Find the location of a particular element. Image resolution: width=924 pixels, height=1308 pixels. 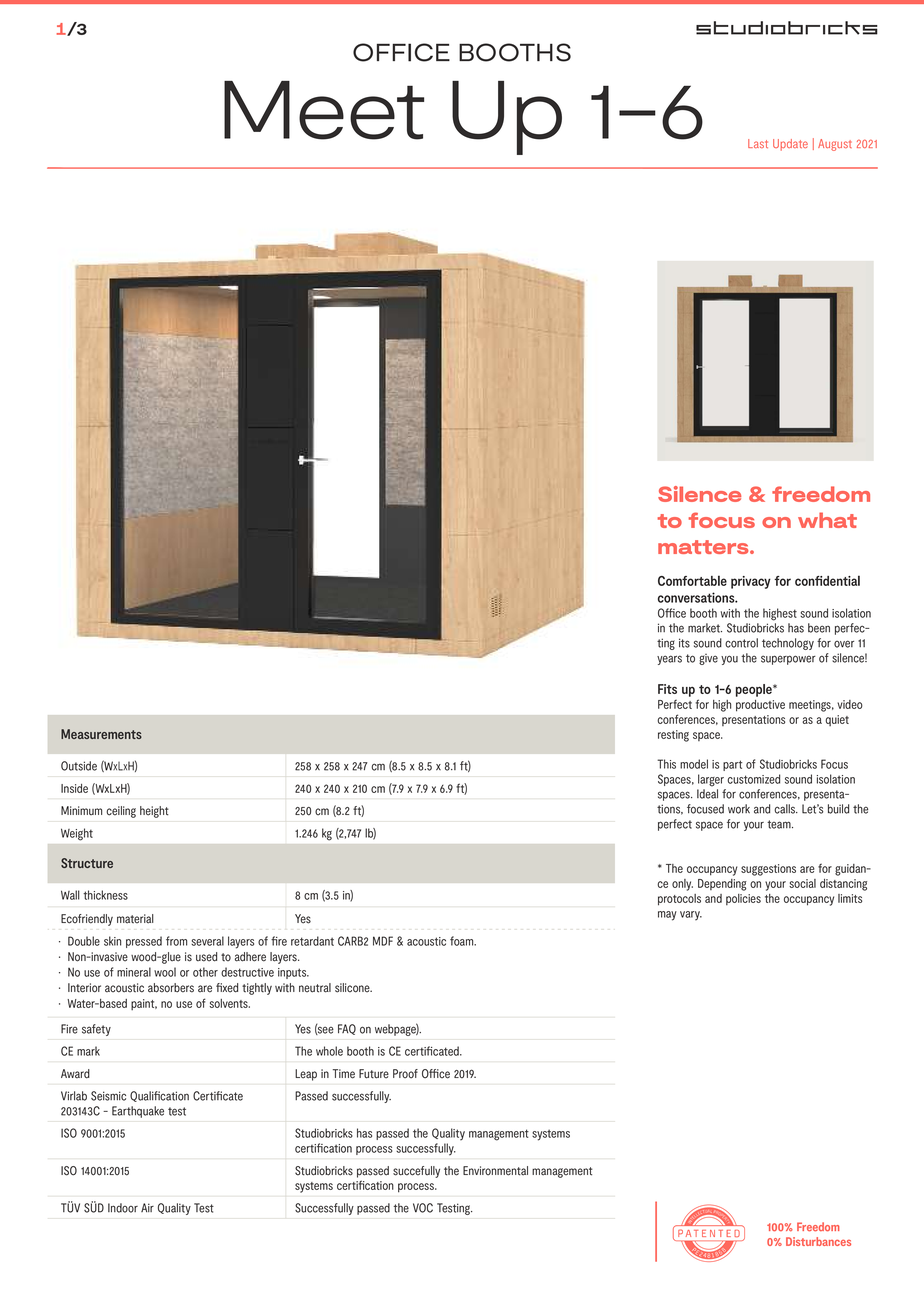

years is located at coordinates (669, 660).
